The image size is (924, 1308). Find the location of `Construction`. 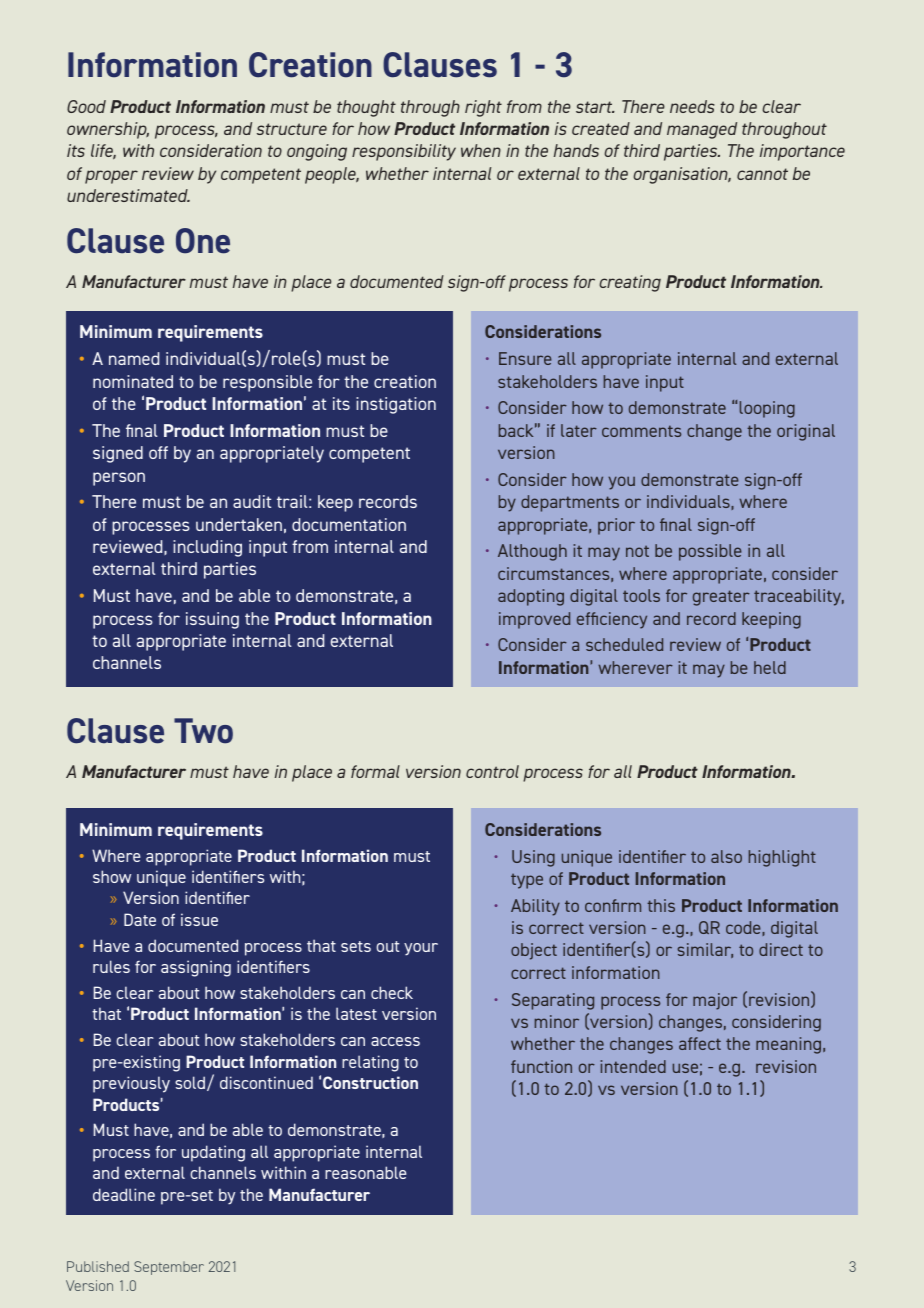

Construction is located at coordinates (370, 1082).
